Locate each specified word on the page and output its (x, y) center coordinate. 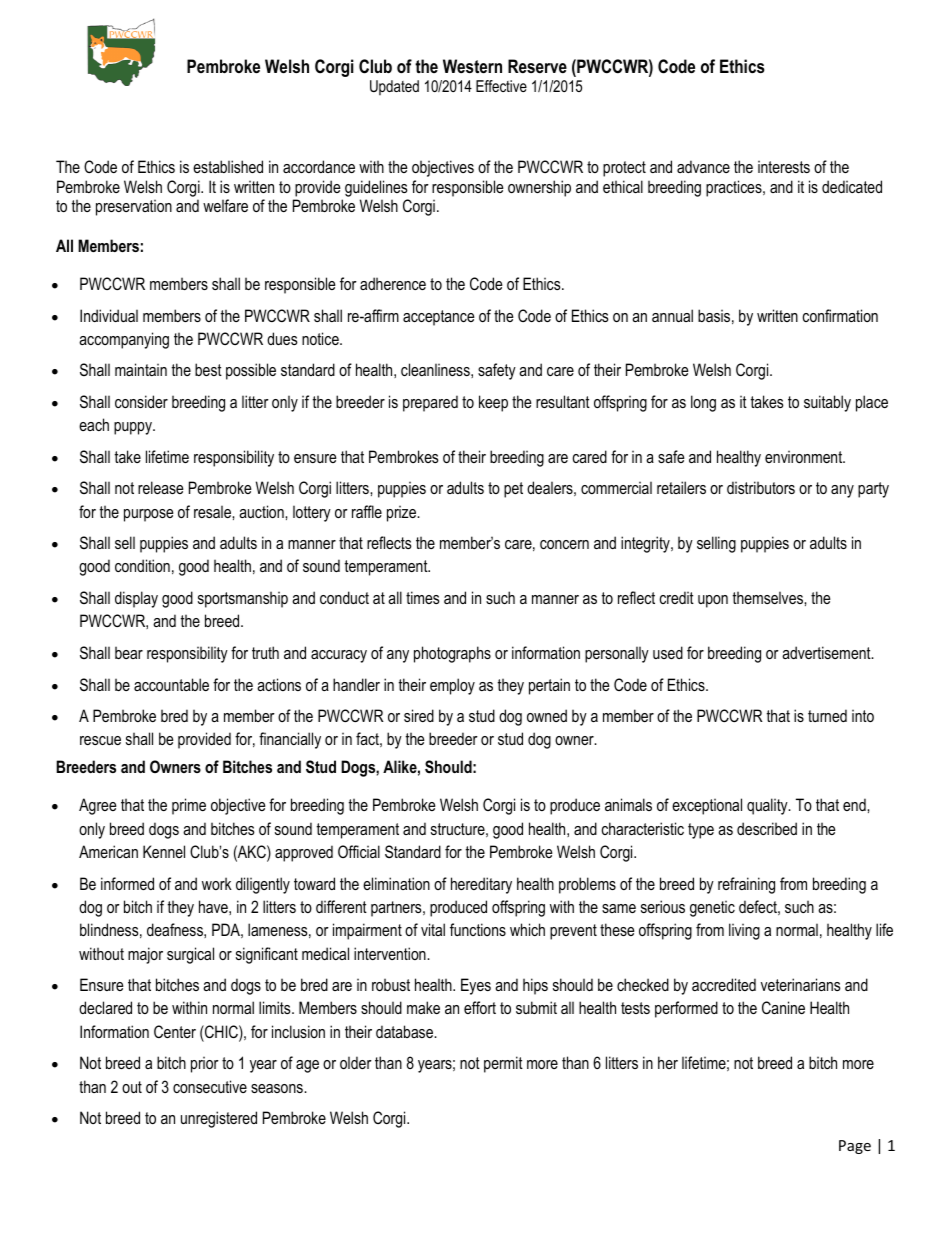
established (228, 166)
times (423, 597)
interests (784, 166)
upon (713, 601)
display (136, 599)
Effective (501, 86)
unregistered (219, 1119)
